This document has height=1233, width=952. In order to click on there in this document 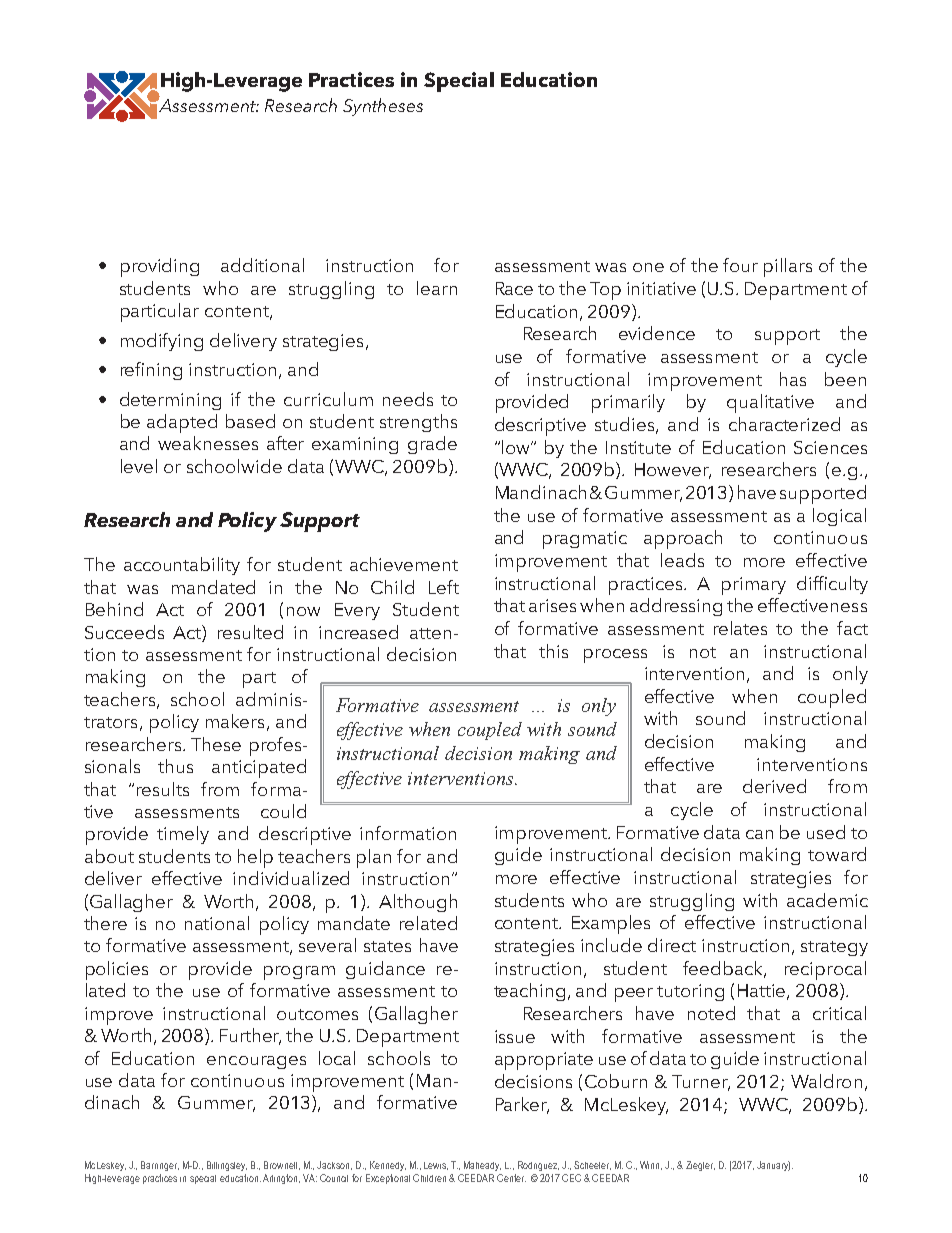, I will do `click(105, 923)`.
